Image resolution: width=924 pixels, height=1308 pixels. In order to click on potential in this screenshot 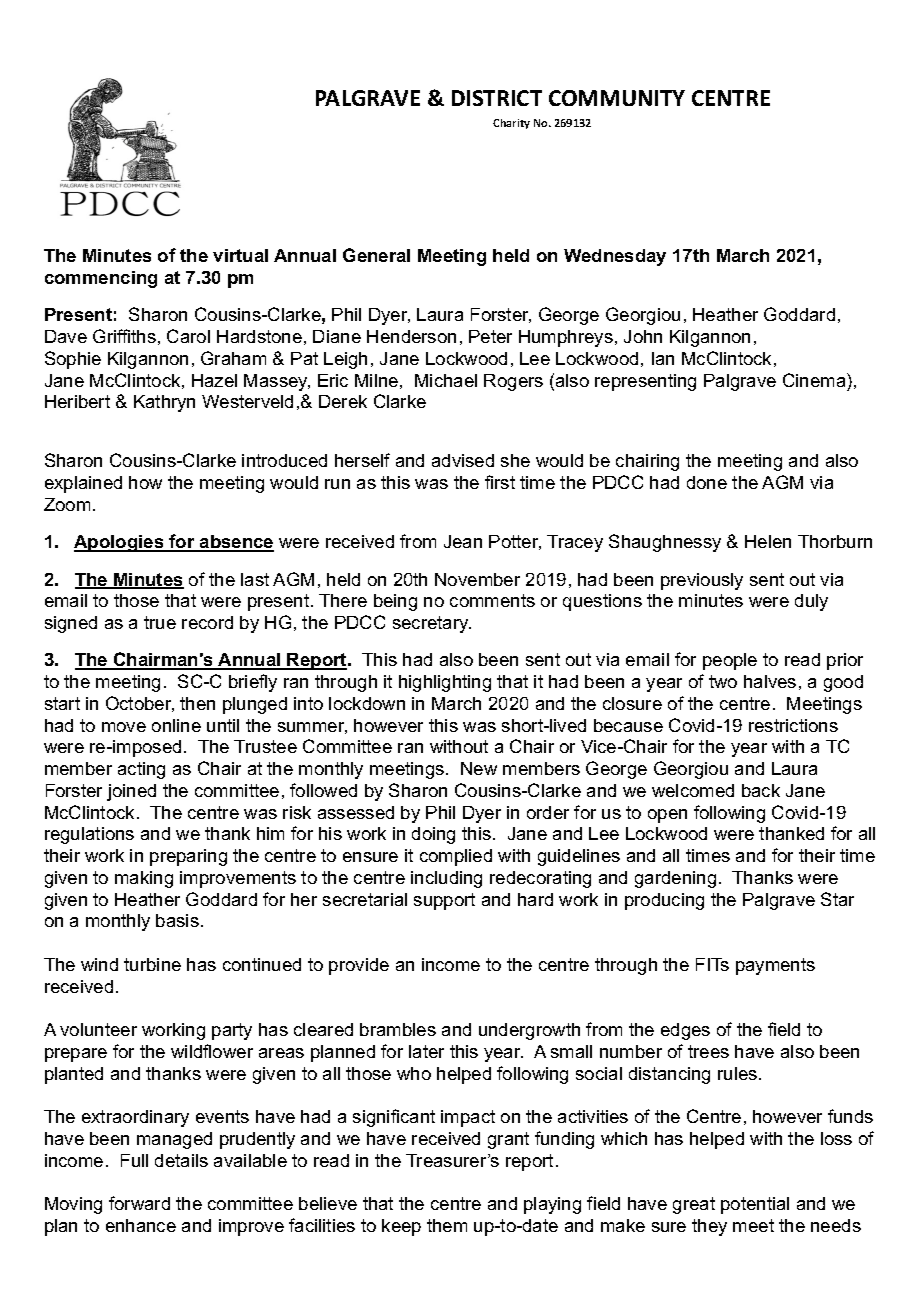, I will do `click(755, 1205)`.
